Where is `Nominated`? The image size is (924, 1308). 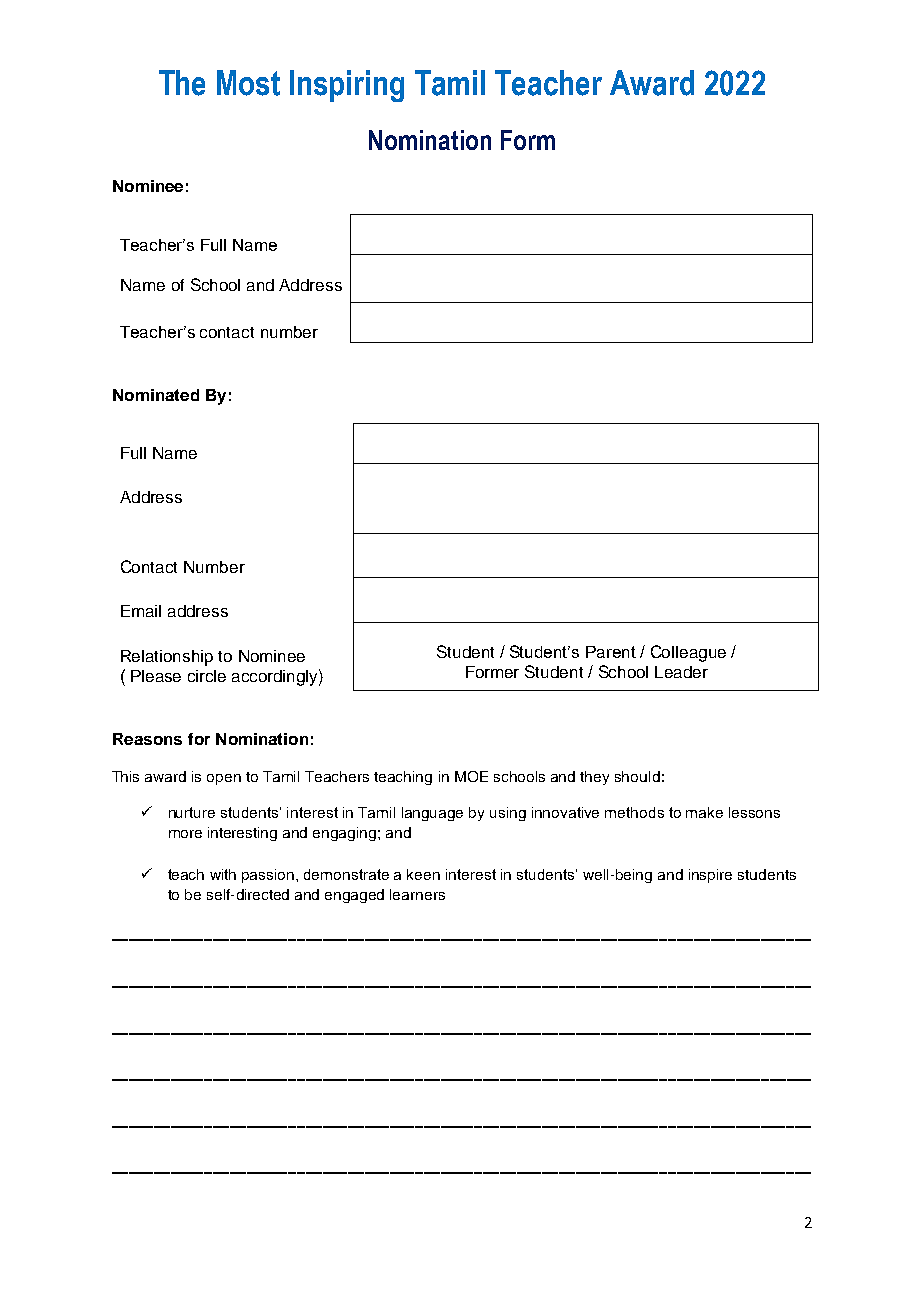
Nominated is located at coordinates (156, 395).
